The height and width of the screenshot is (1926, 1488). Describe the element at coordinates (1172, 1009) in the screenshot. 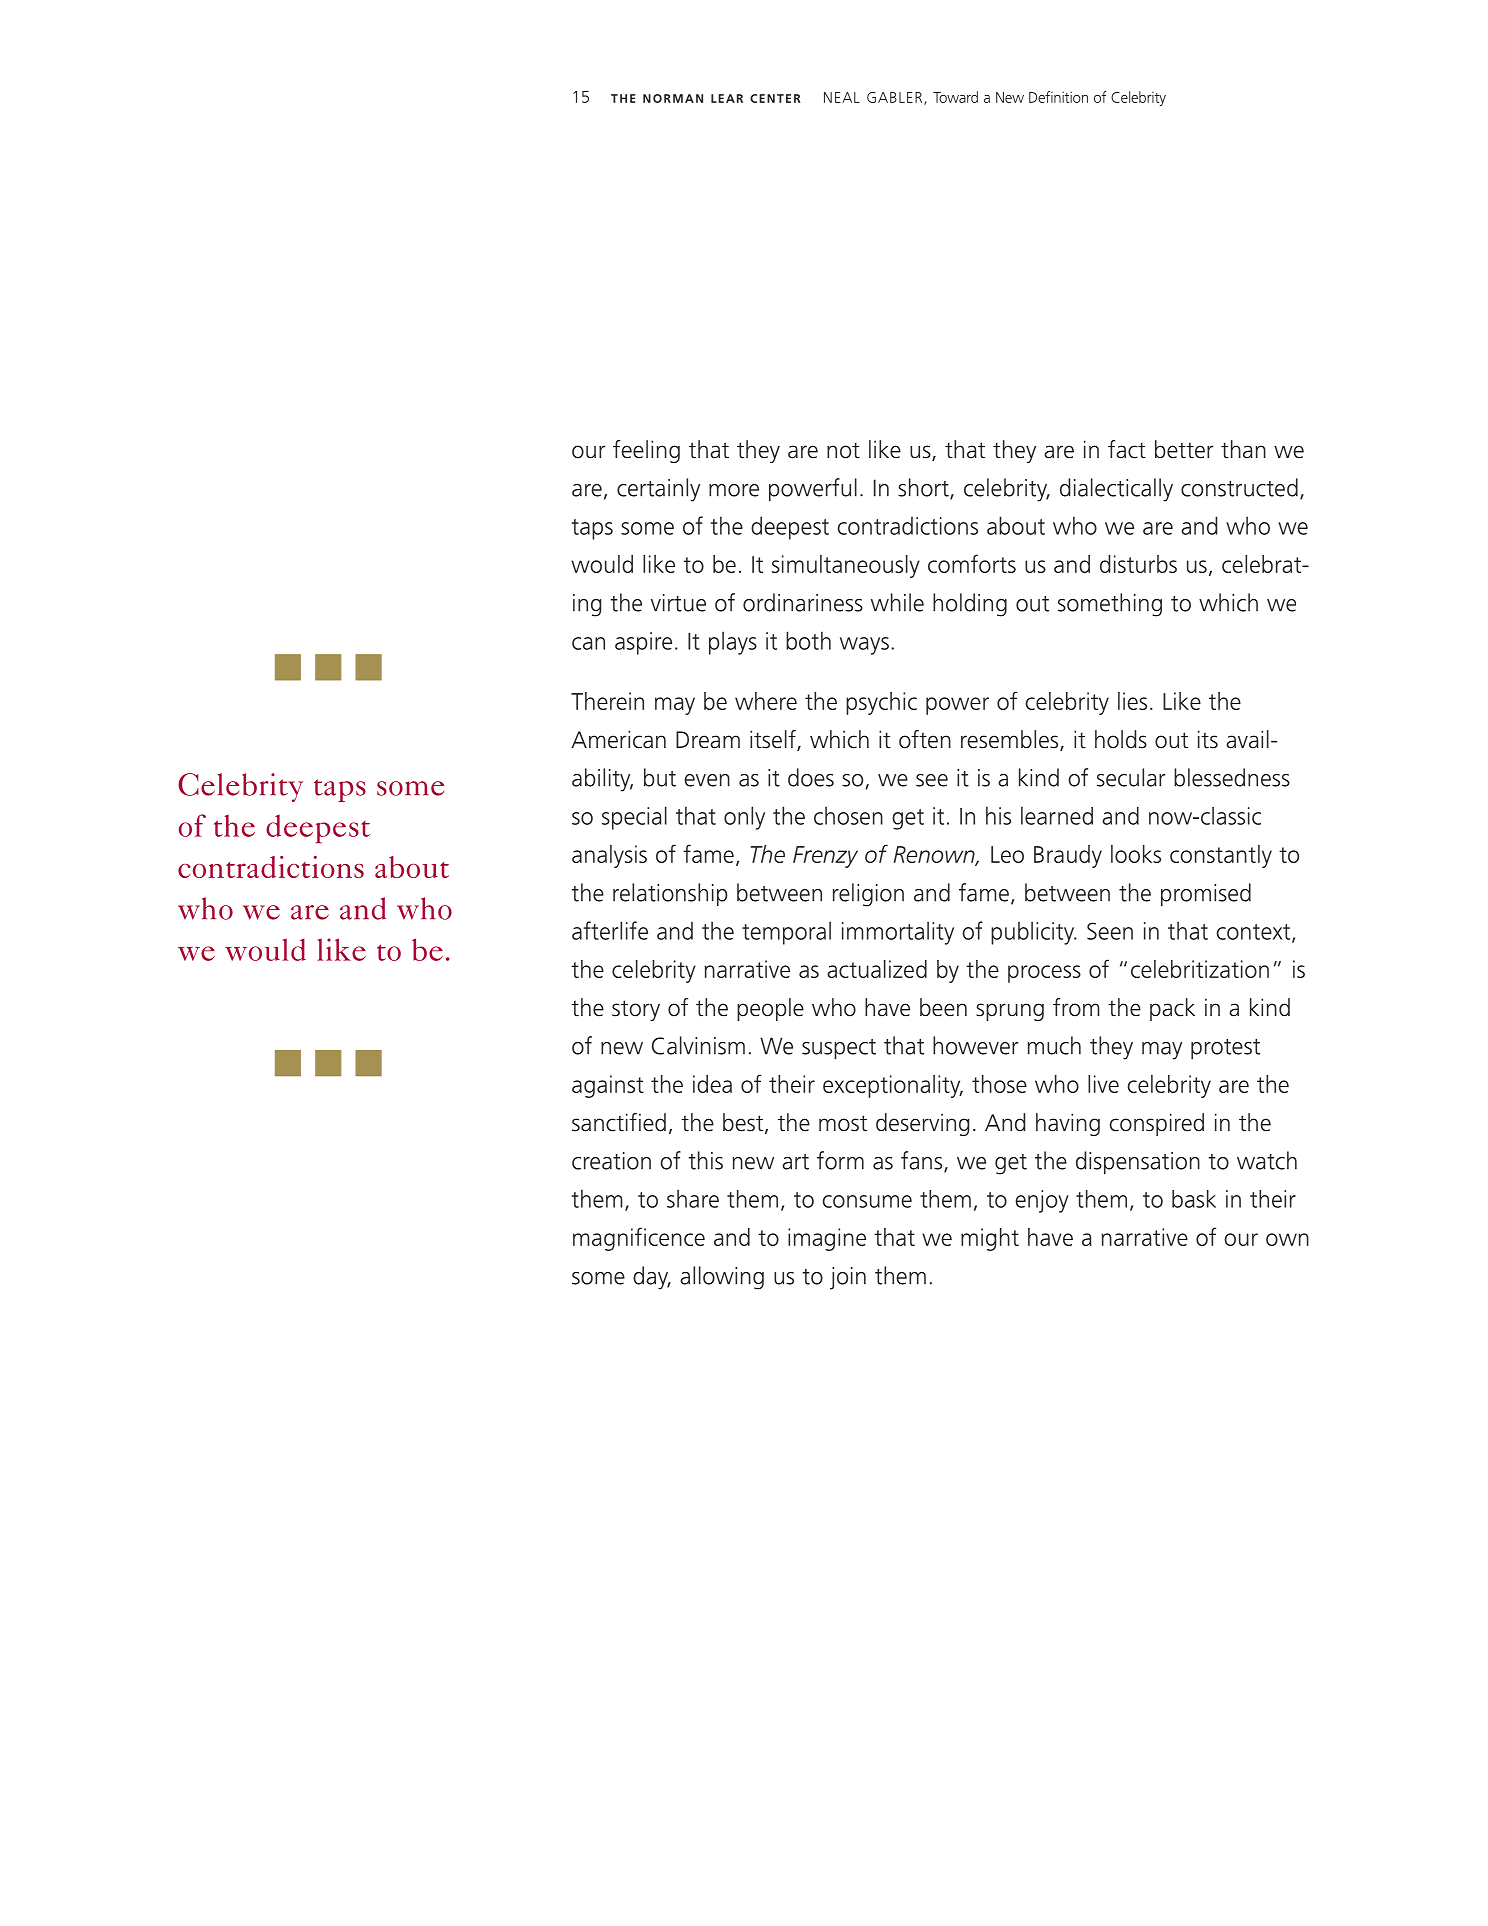

I see `pack` at that location.
